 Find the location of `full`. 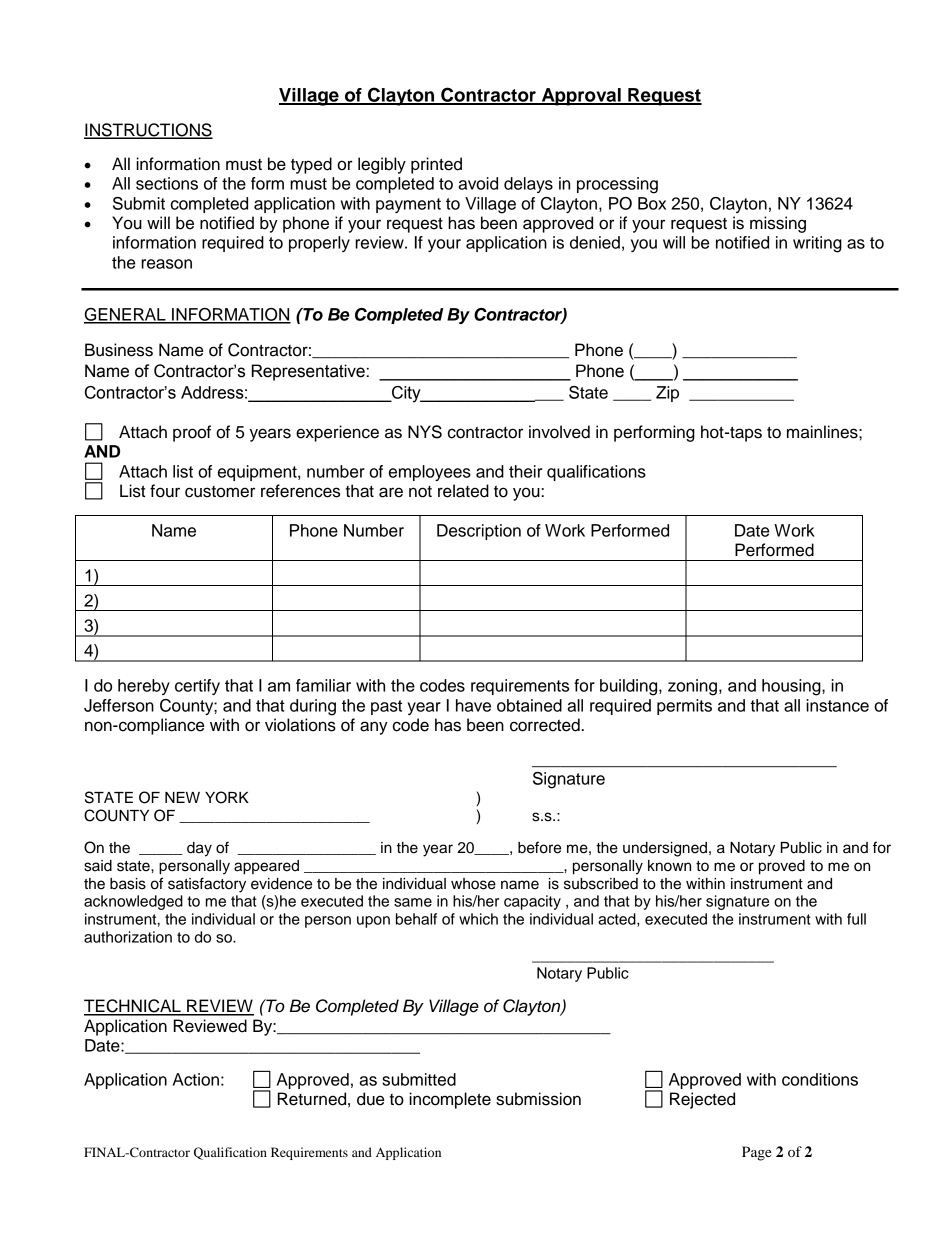

full is located at coordinates (856, 919).
